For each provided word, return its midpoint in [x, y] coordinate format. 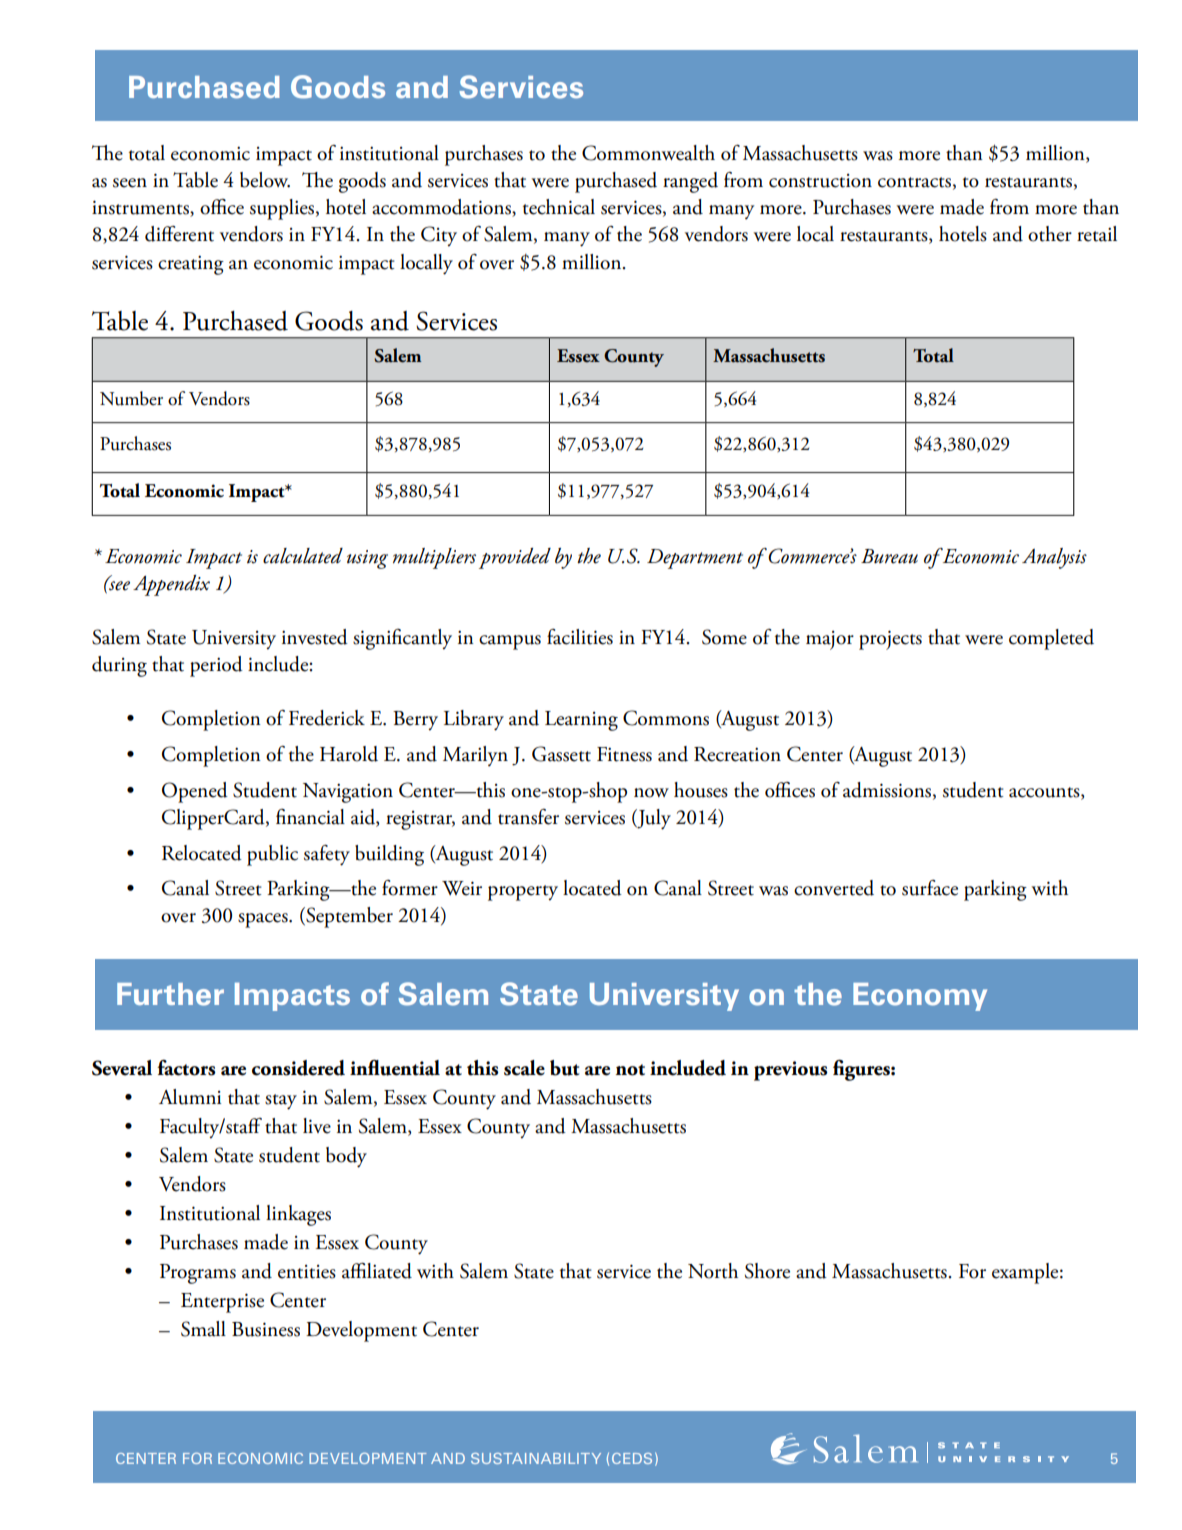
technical [559, 207]
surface [930, 888]
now [651, 793]
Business [266, 1329]
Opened [195, 792]
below [265, 180]
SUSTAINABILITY [536, 1458]
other [1050, 234]
